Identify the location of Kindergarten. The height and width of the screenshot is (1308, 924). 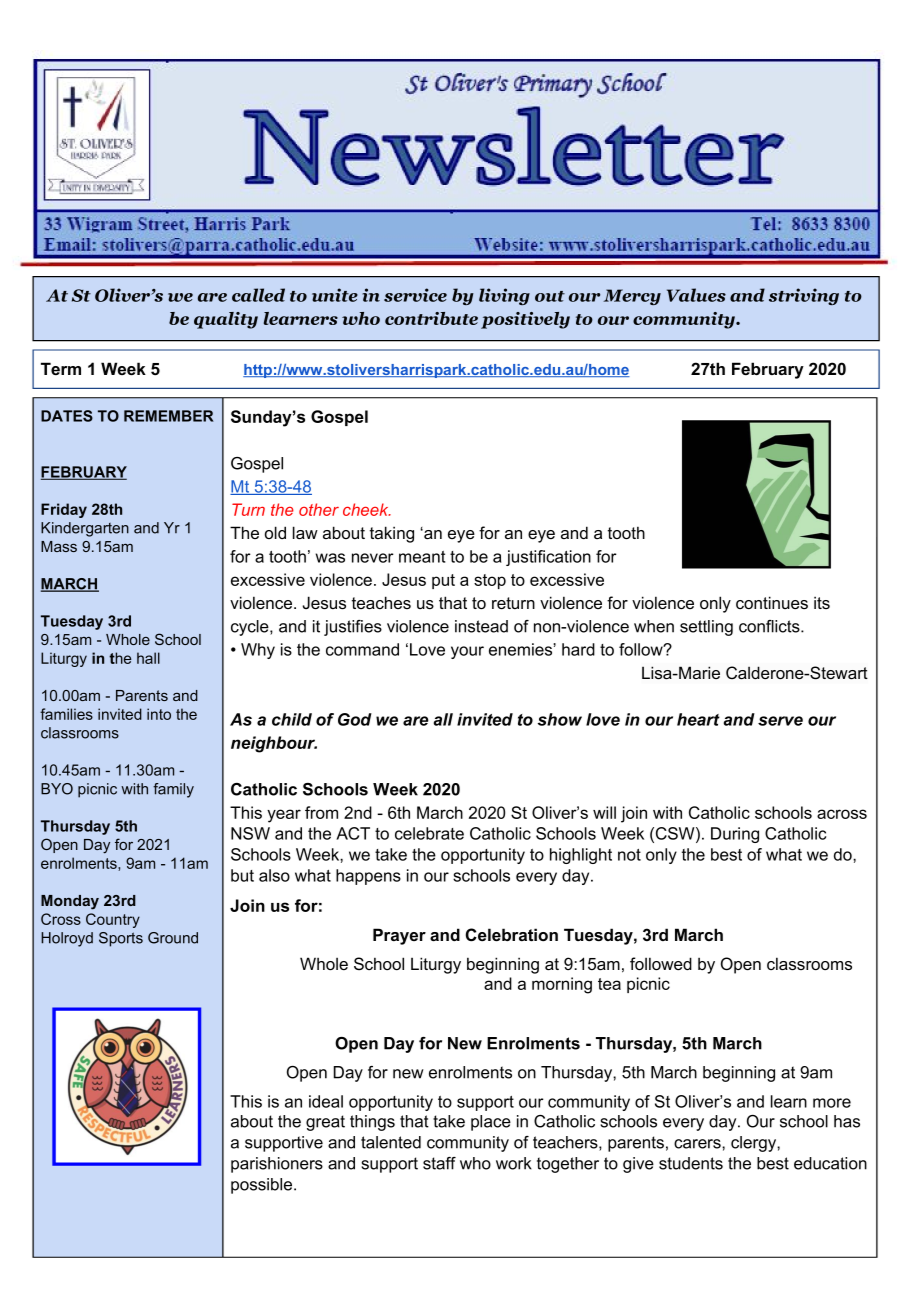
(85, 529).
